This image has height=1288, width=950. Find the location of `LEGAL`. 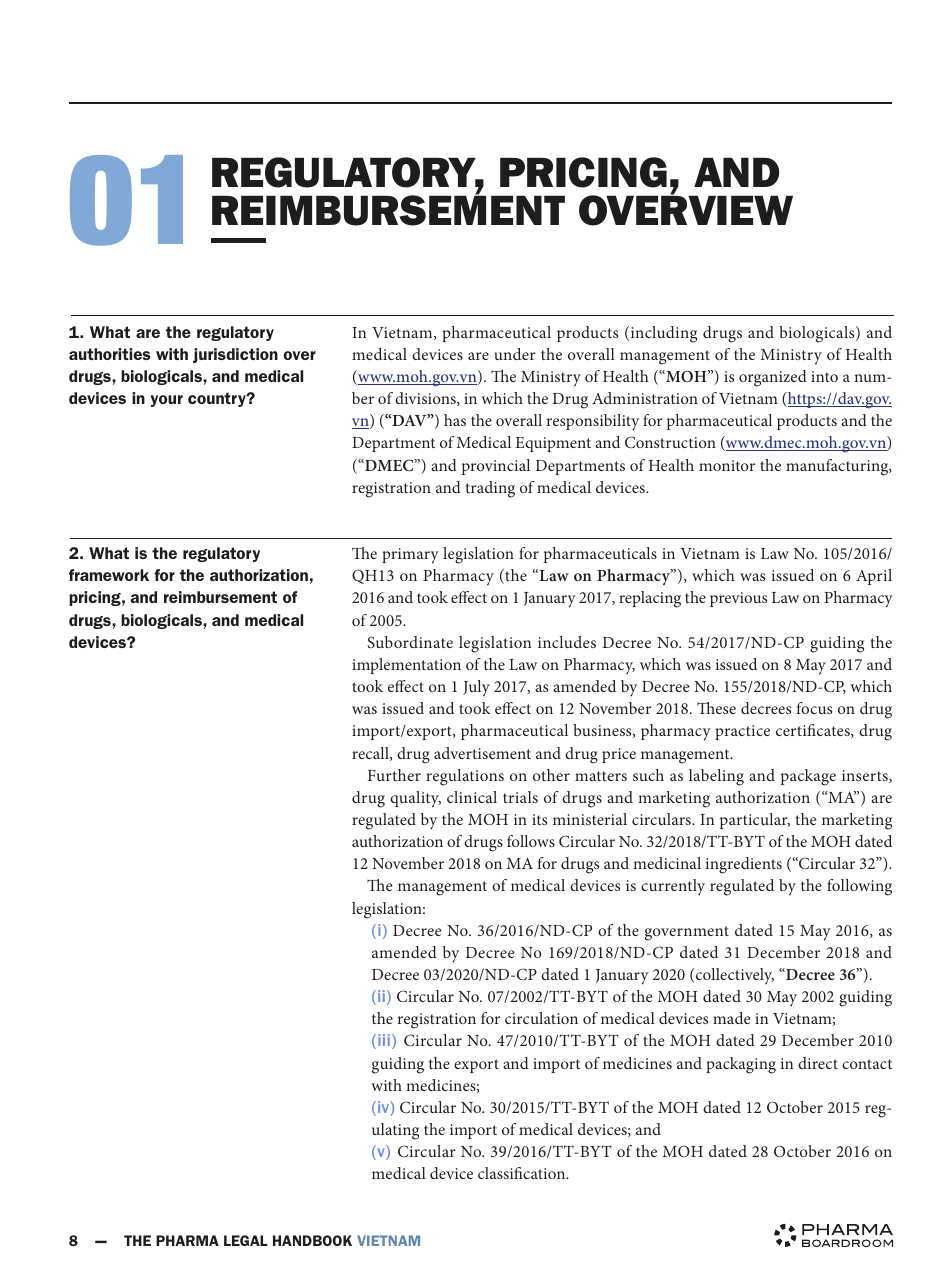

LEGAL is located at coordinates (246, 1240).
